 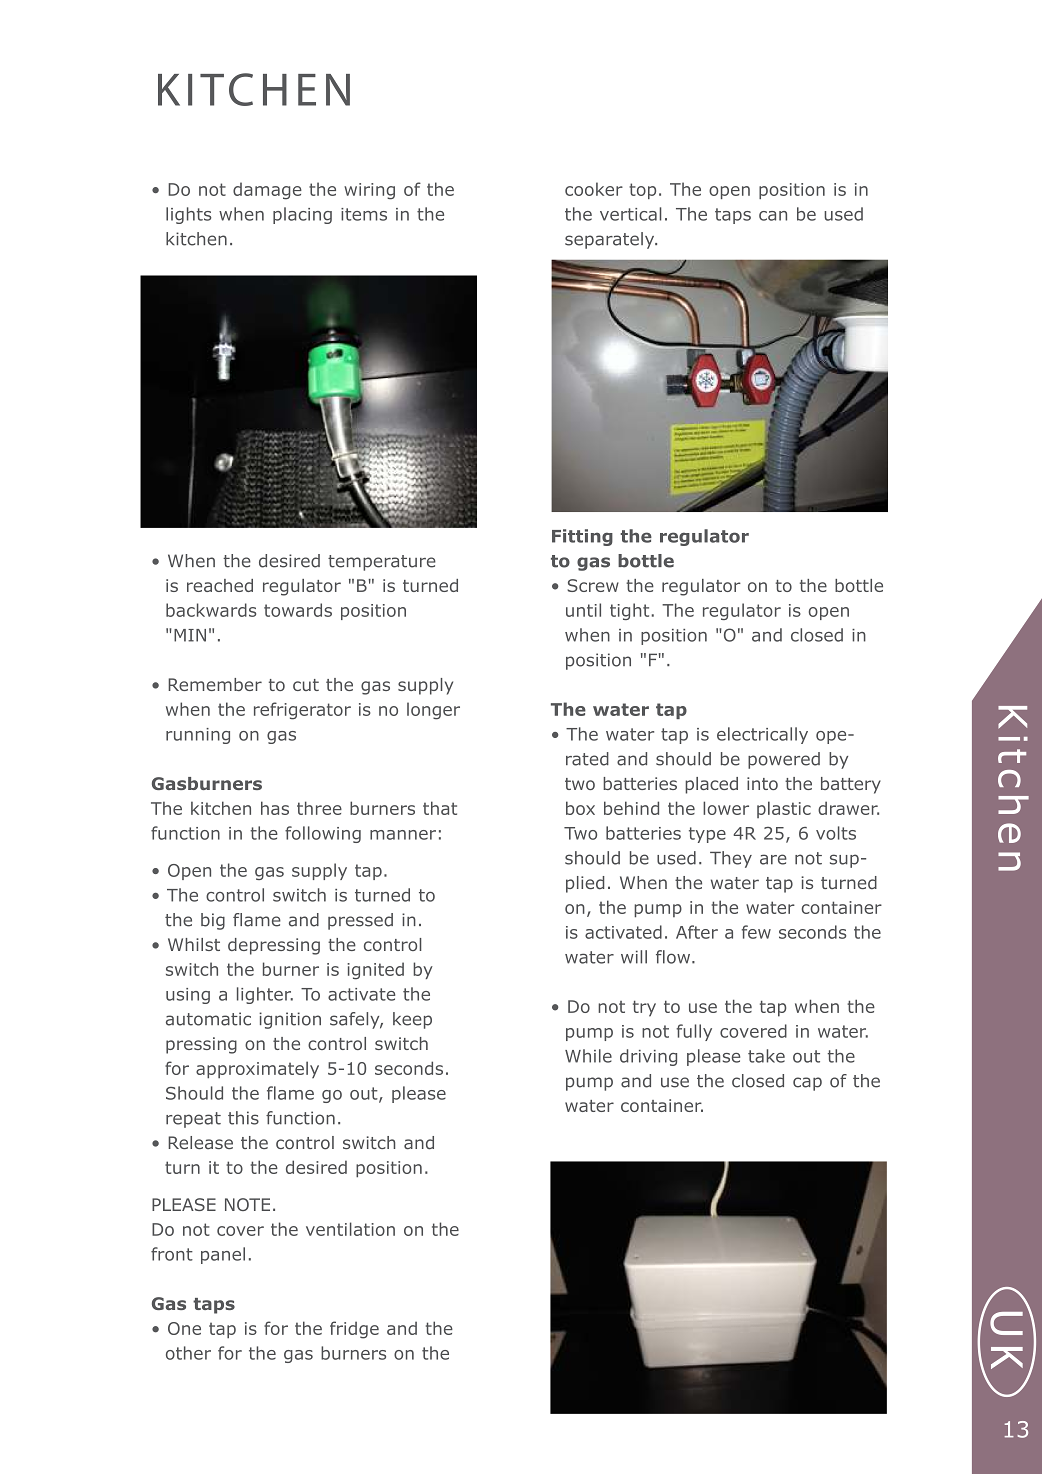 What do you see at coordinates (220, 585) in the screenshot?
I see `reached` at bounding box center [220, 585].
